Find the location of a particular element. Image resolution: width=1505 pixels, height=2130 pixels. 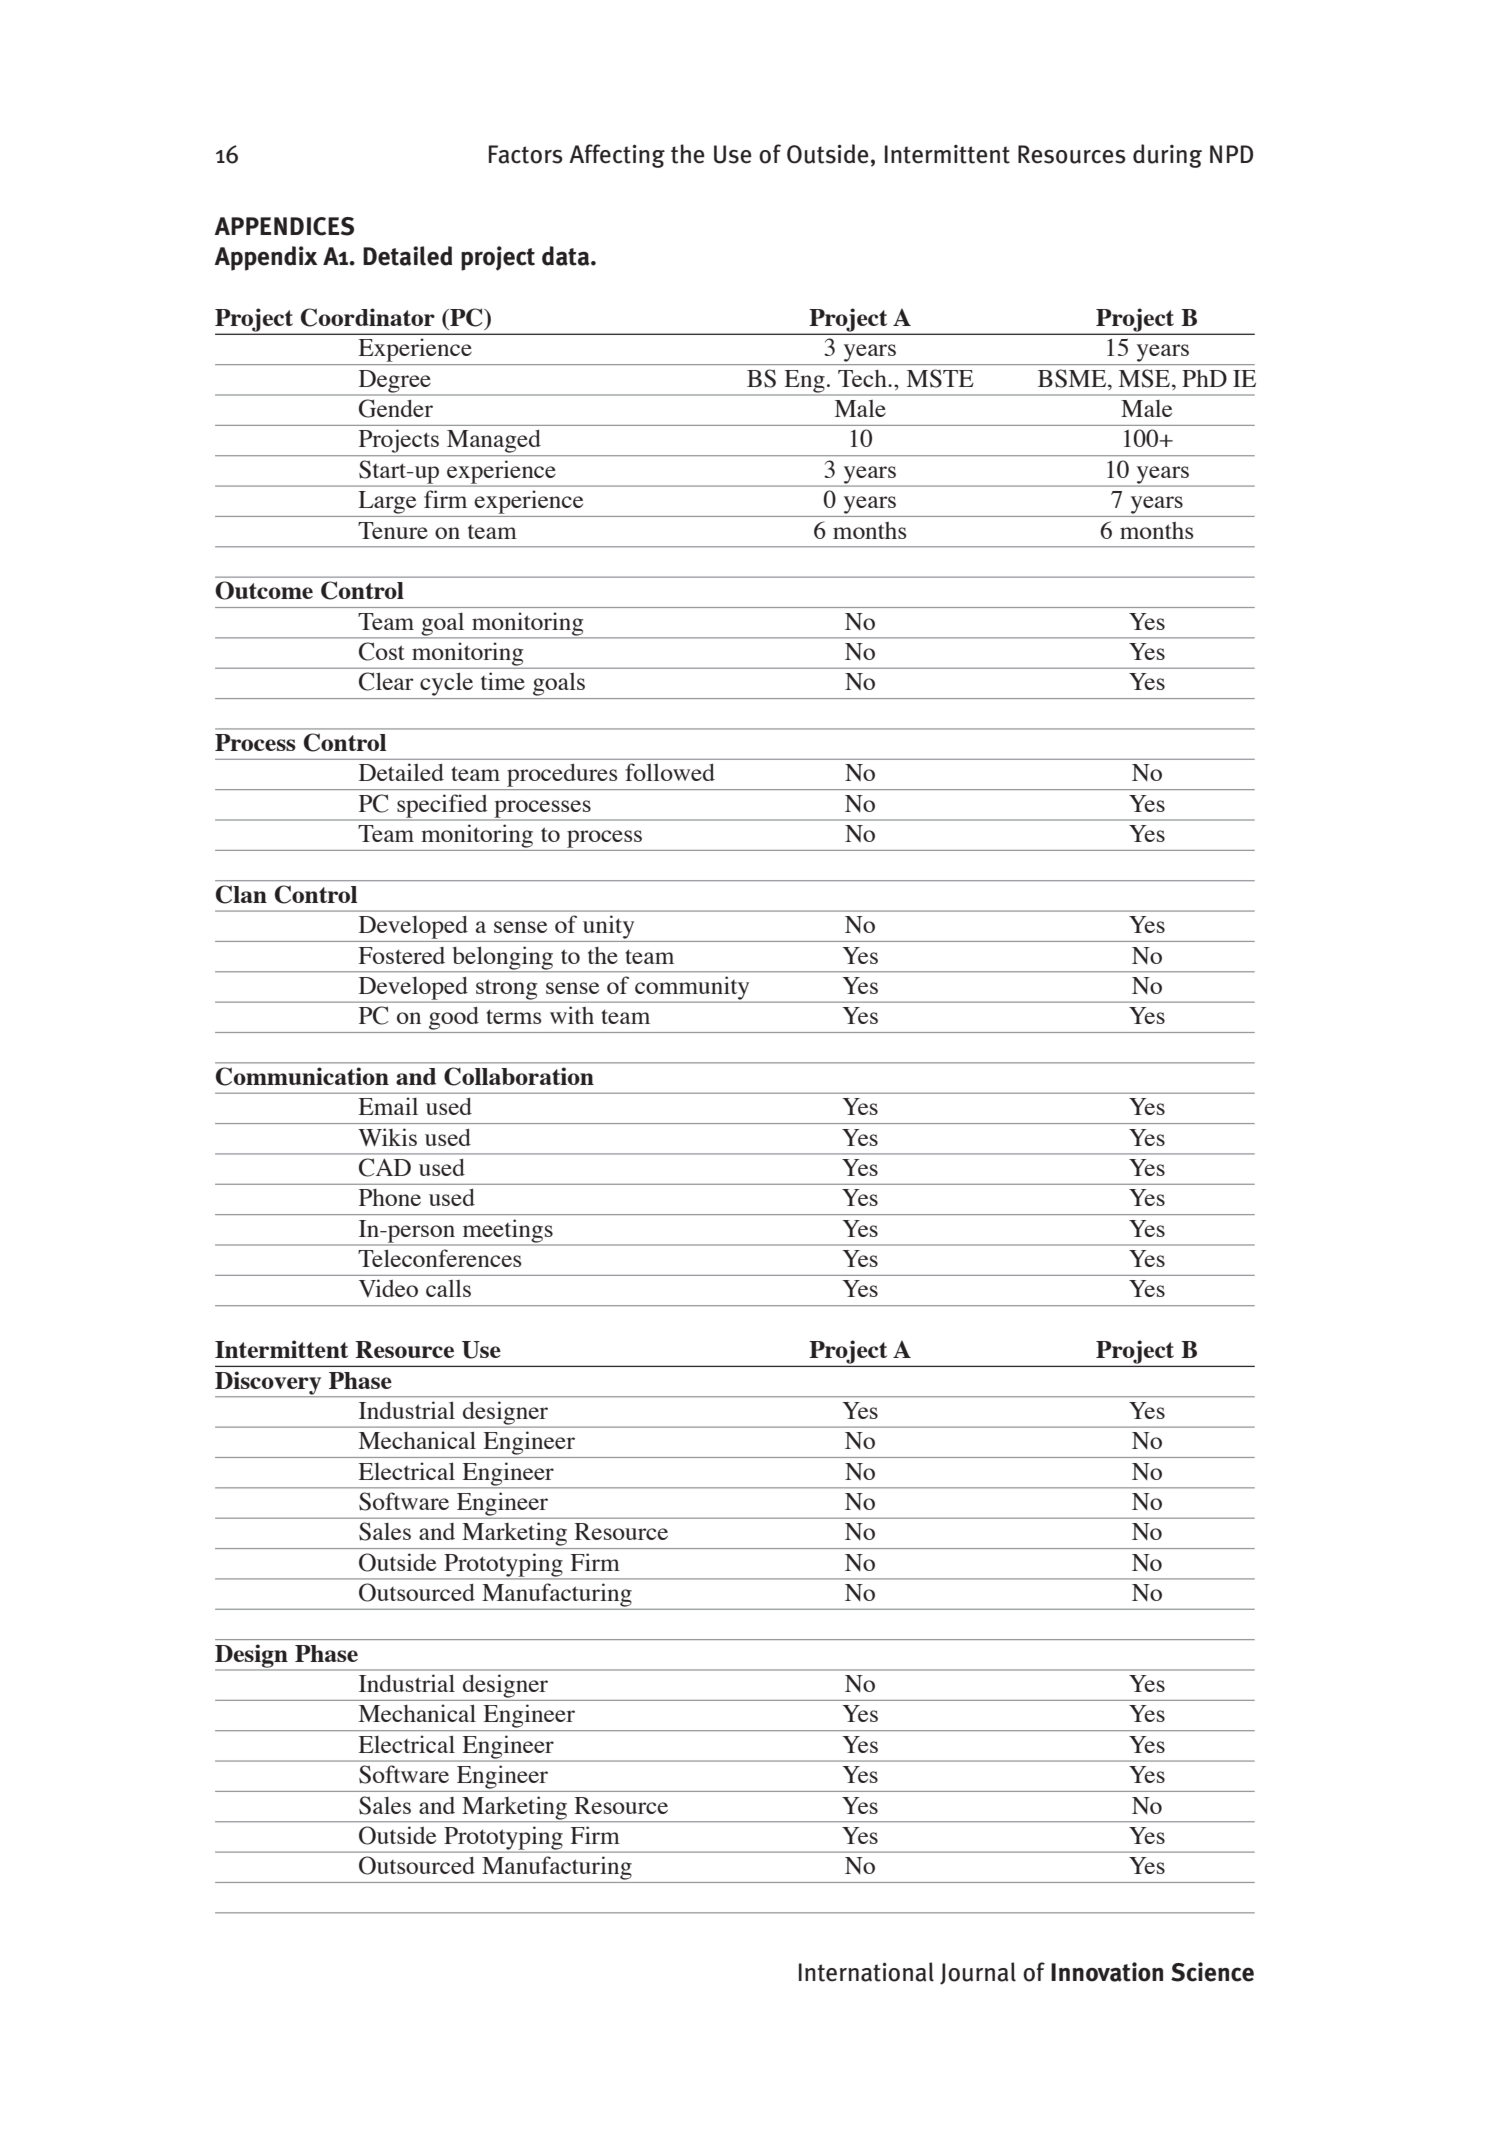

during is located at coordinates (1167, 156).
